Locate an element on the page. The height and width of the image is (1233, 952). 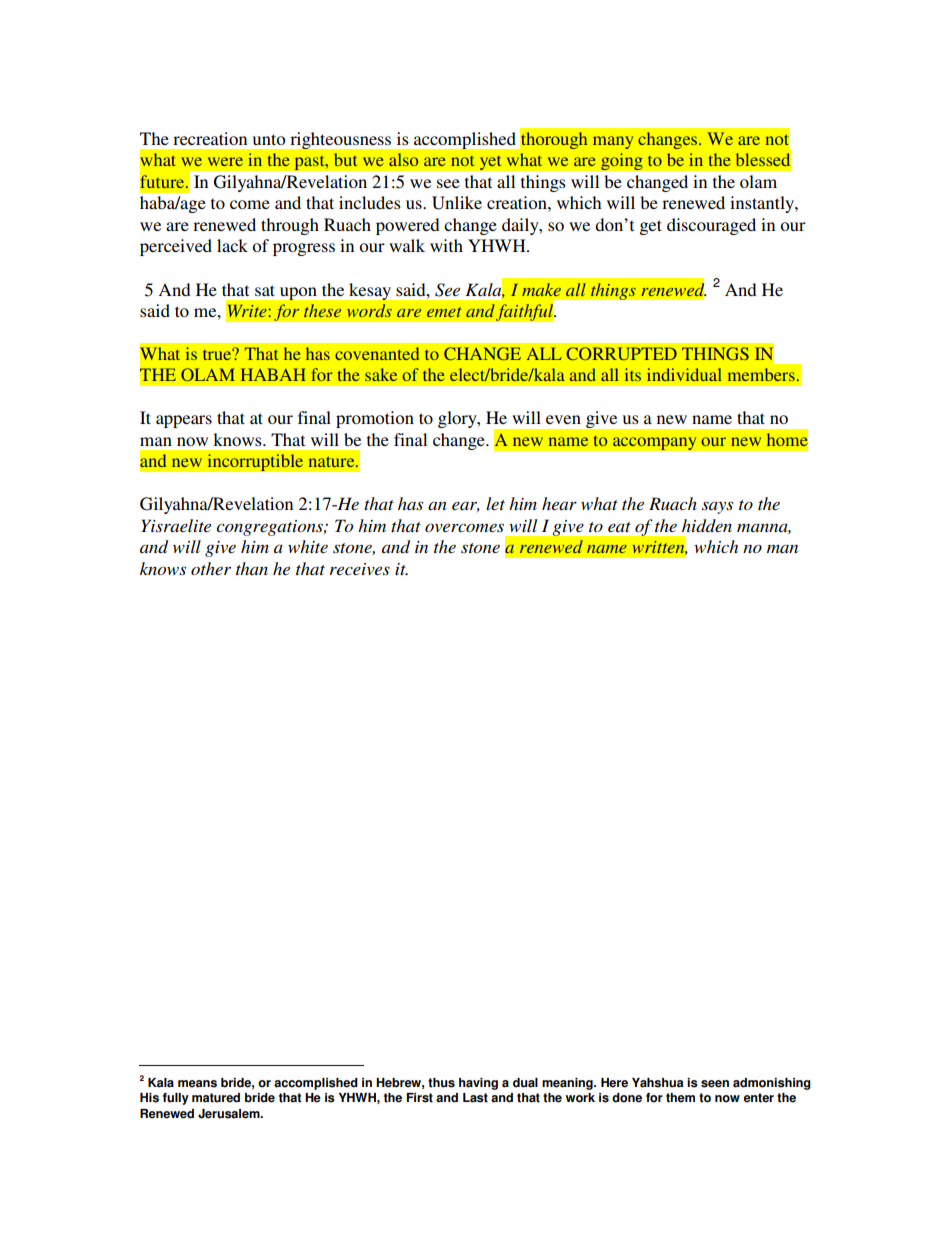
hidden is located at coordinates (707, 525).
